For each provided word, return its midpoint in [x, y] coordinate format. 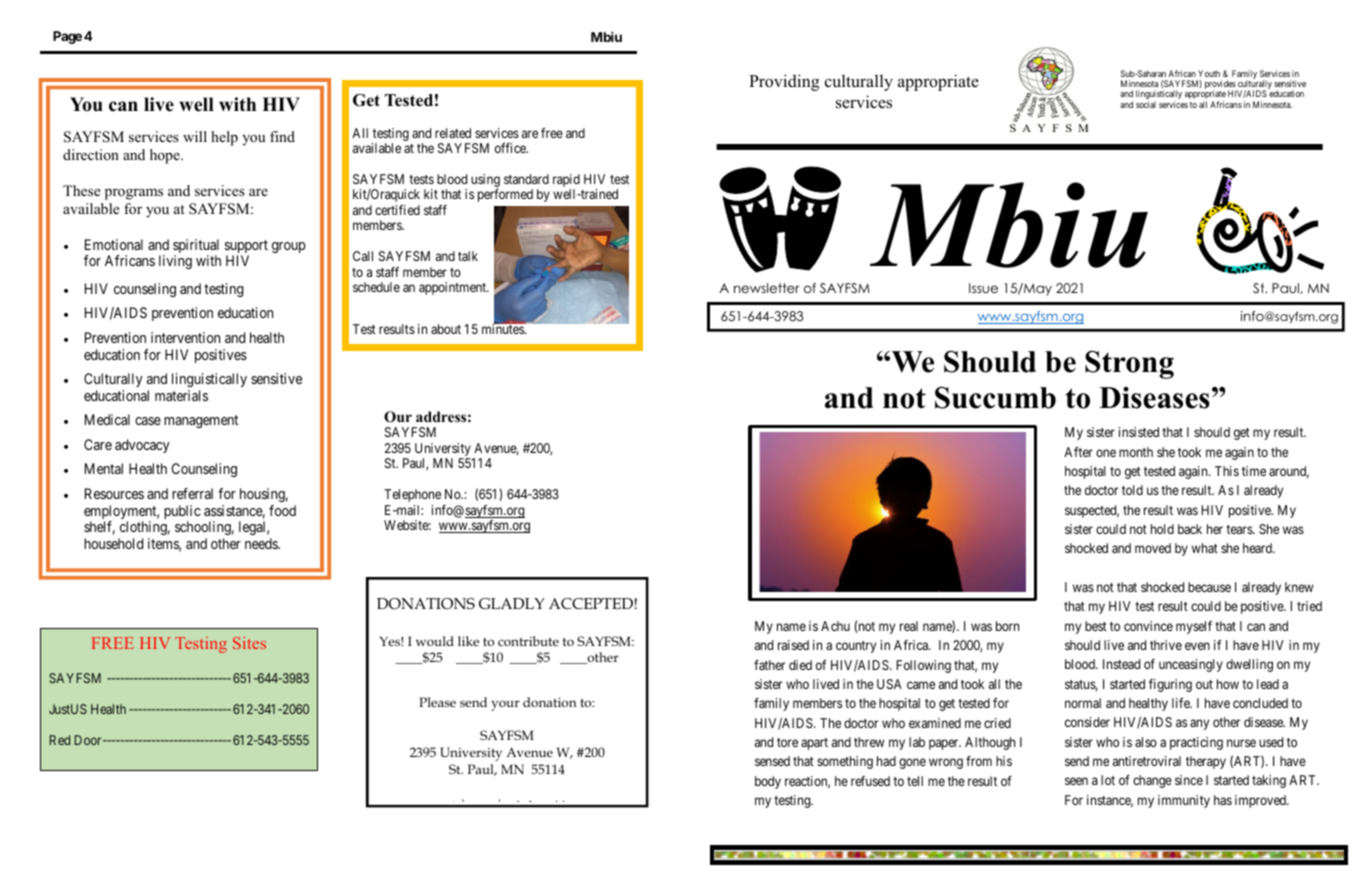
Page [67, 37]
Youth [1209, 73]
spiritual [196, 247]
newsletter [766, 288]
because [1209, 587]
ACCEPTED [591, 603]
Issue [983, 288]
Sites [249, 643]
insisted [1139, 432]
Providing [784, 82]
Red [60, 740]
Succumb [995, 397]
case [148, 421]
